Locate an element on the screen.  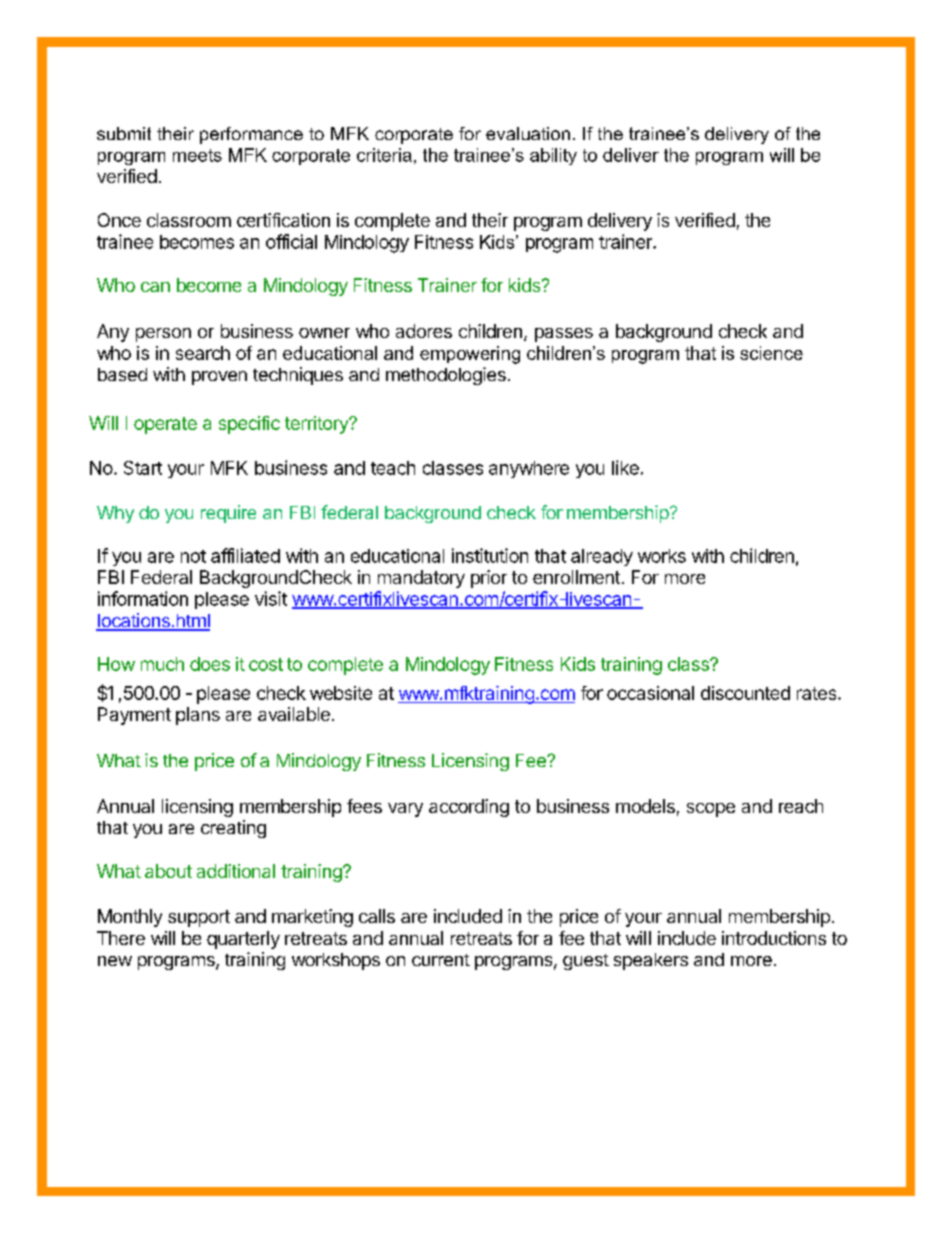
current is located at coordinates (441, 960).
